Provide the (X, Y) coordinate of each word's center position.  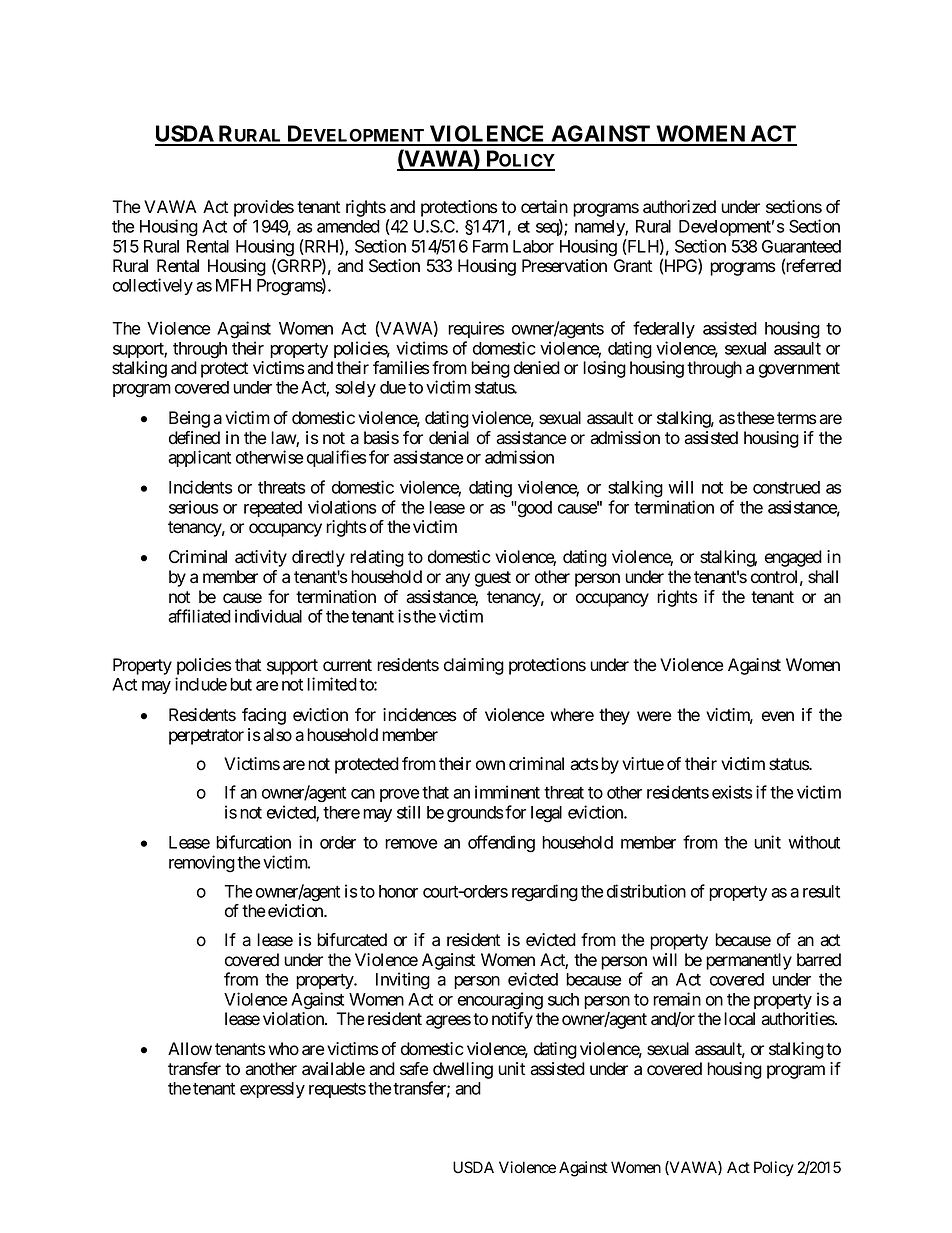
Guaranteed (801, 246)
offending (501, 844)
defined (194, 438)
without (814, 842)
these (755, 418)
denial (449, 438)
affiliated (199, 616)
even (778, 716)
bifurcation (253, 842)
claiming (474, 666)
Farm (490, 246)
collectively (153, 286)
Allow (190, 1049)
